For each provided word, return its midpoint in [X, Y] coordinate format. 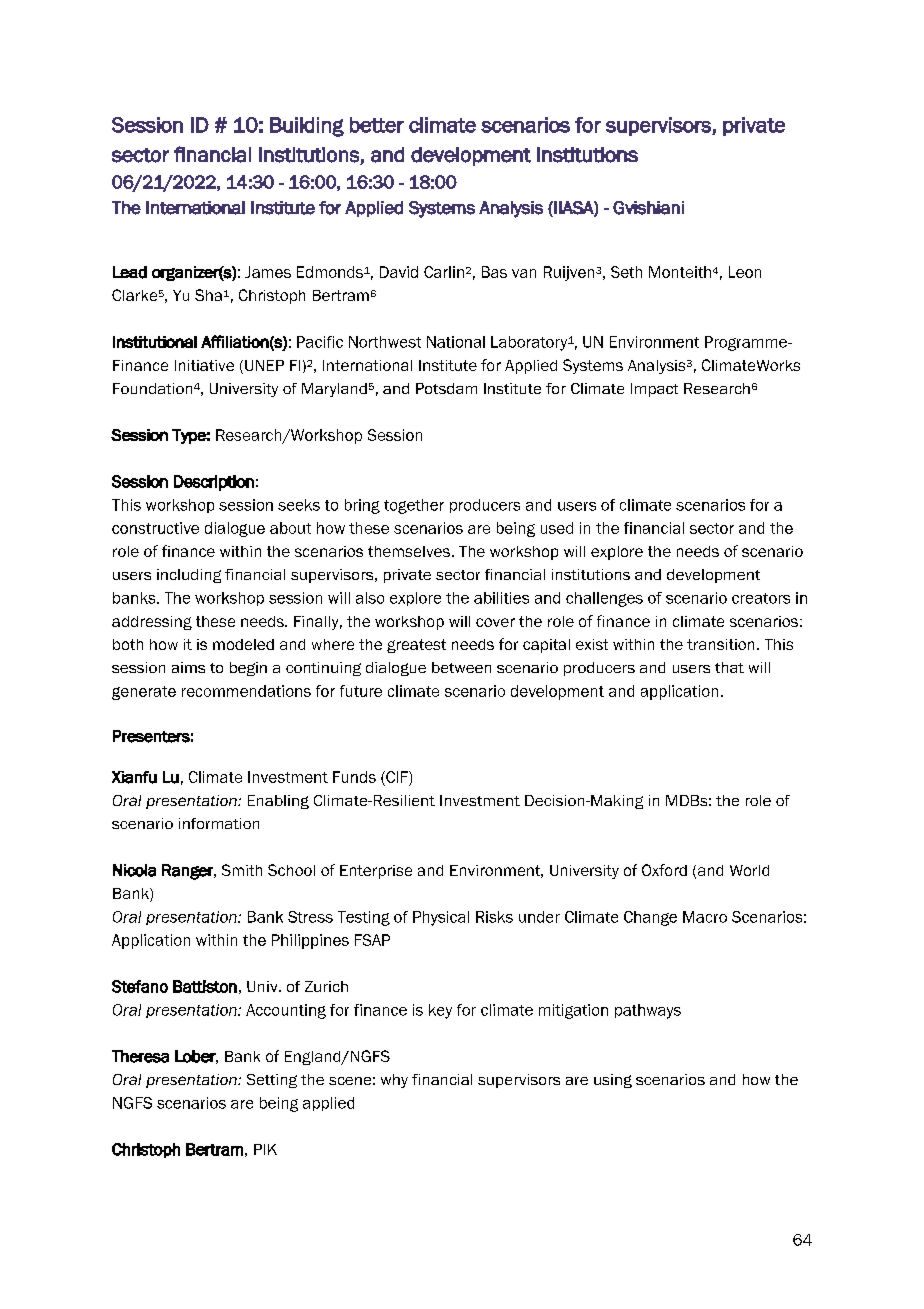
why [394, 1081]
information [219, 823]
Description [214, 483]
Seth [626, 272]
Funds [354, 777]
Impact [654, 390]
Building [307, 127]
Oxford [664, 870]
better [377, 125]
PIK [265, 1149]
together [414, 506]
